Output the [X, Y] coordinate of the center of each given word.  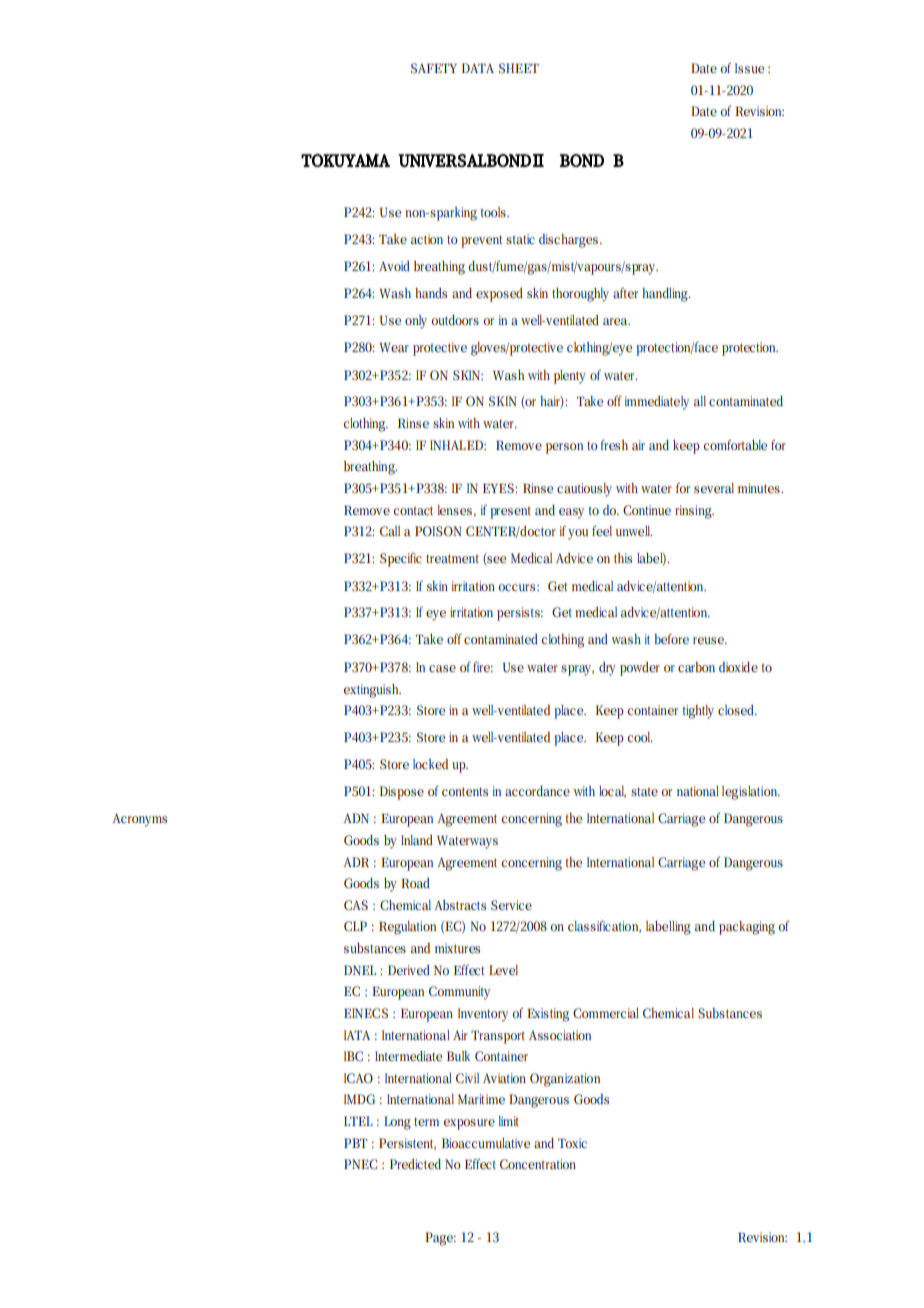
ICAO [358, 1078]
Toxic [572, 1143]
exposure [469, 1124]
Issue [749, 68]
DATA [478, 68]
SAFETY [434, 68]
